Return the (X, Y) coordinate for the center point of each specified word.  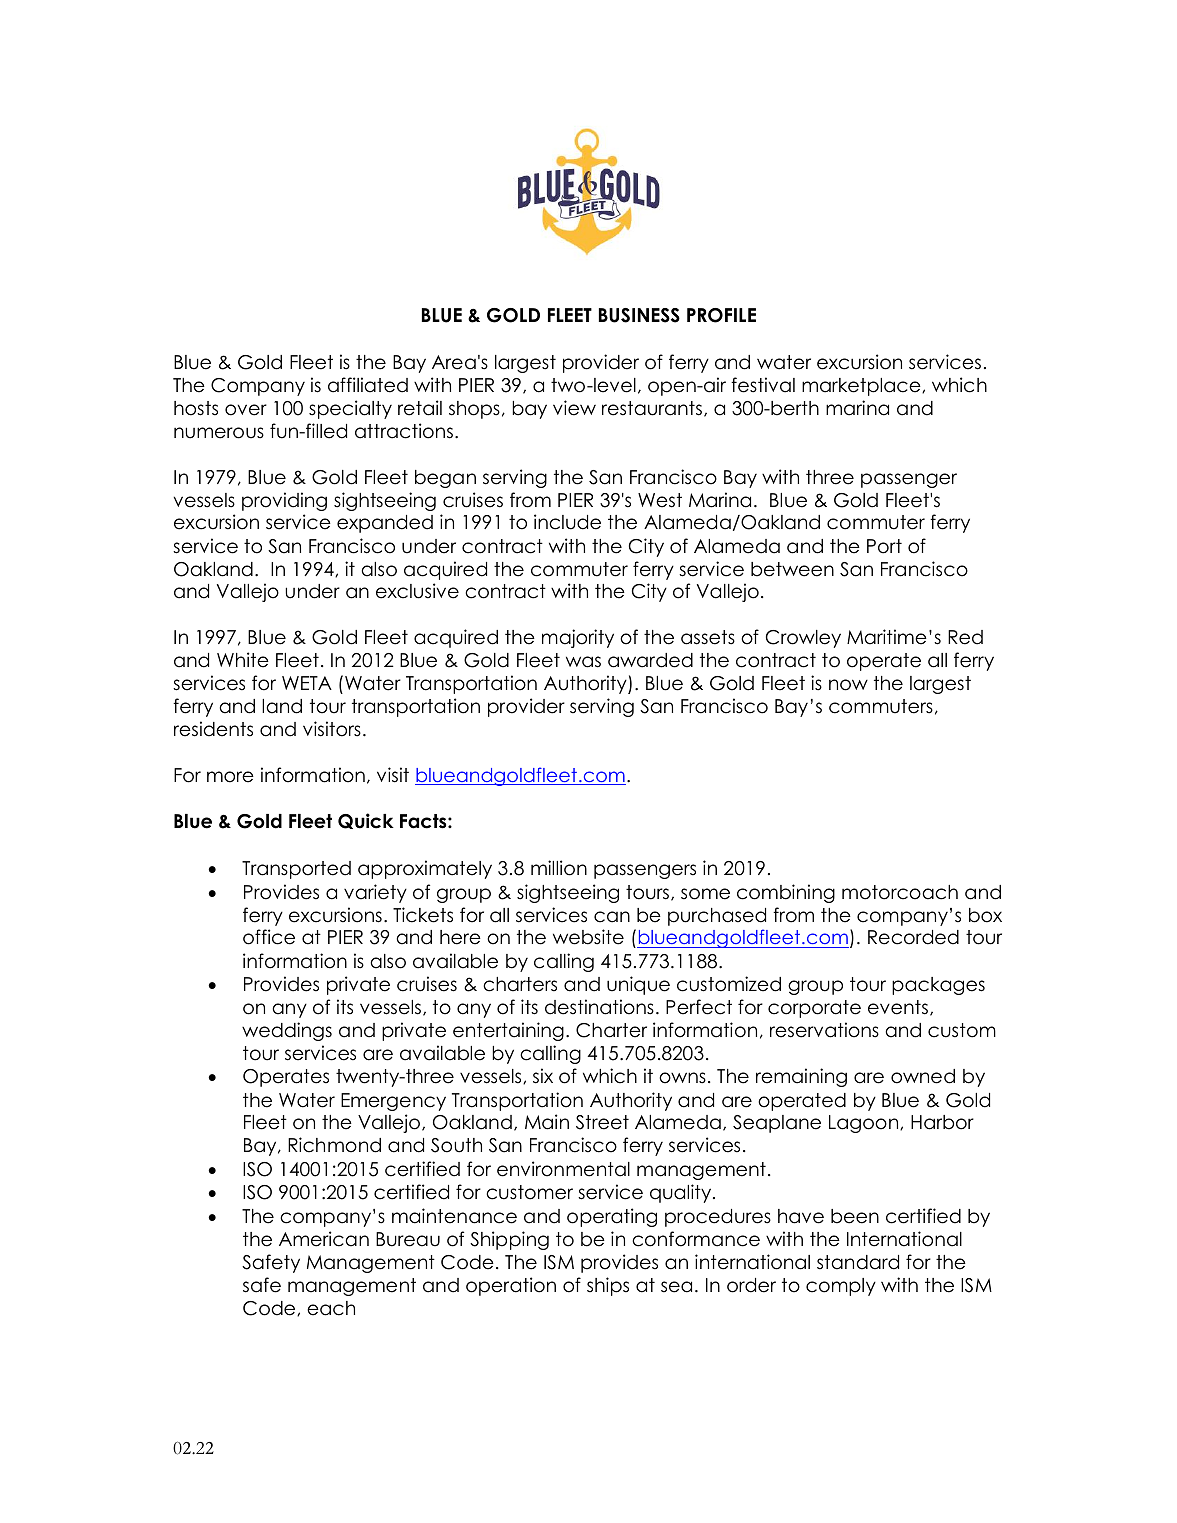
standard (858, 1262)
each (331, 1308)
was (583, 662)
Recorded (913, 937)
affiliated (368, 385)
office (269, 937)
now (848, 685)
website (588, 937)
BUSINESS (639, 315)
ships (608, 1286)
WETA (307, 683)
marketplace (862, 387)
